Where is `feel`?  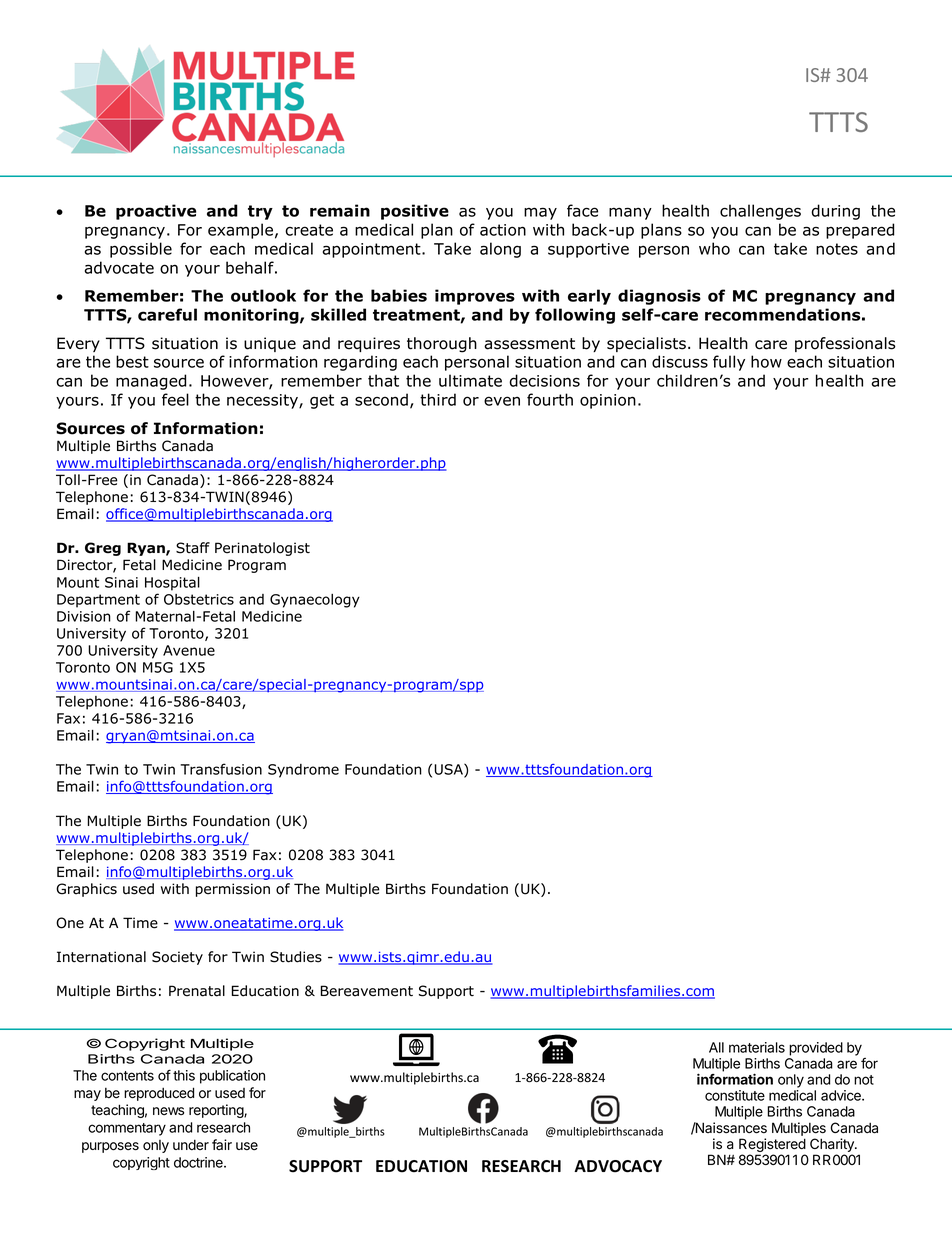 feel is located at coordinates (175, 399).
